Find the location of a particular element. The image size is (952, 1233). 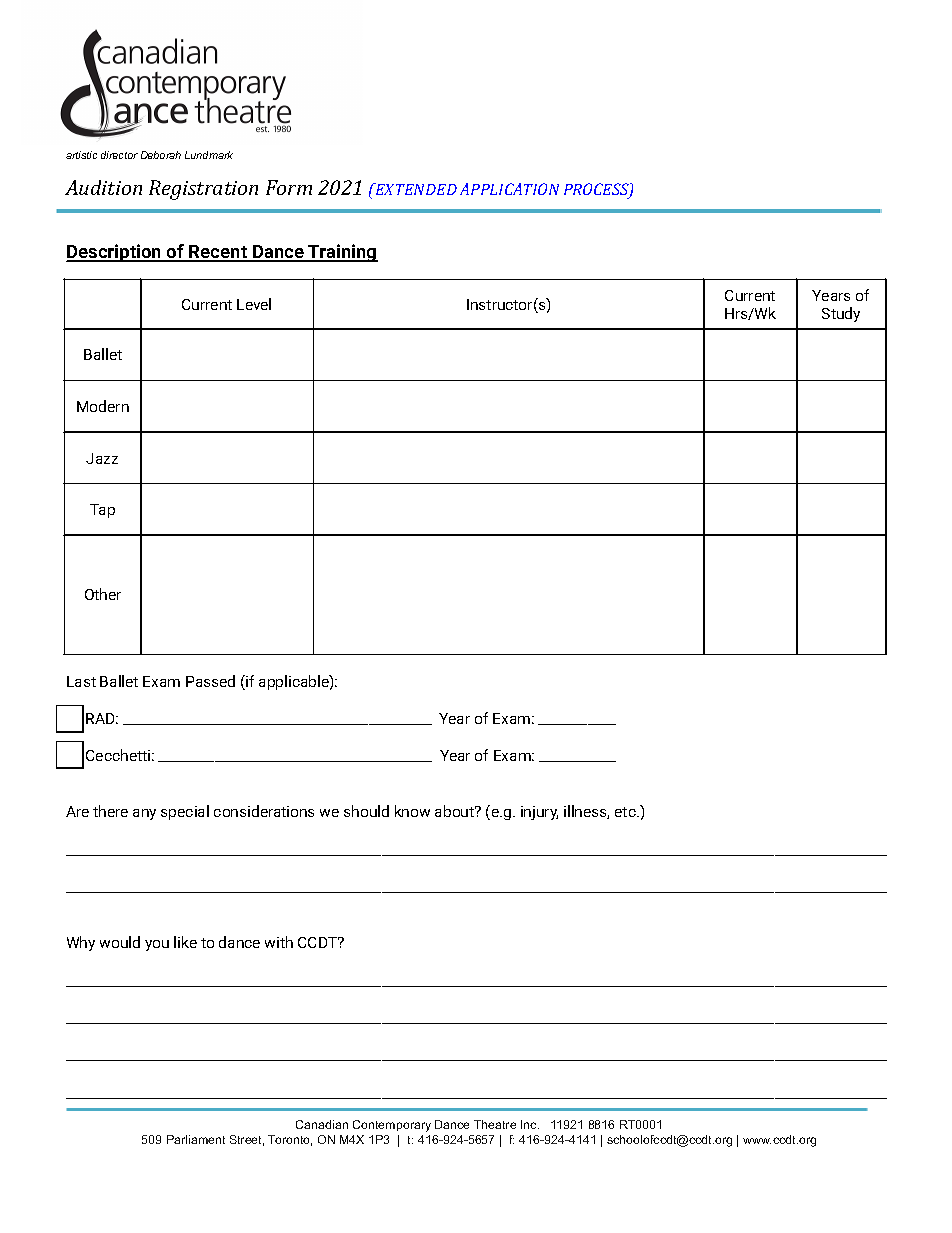

etc is located at coordinates (625, 812).
